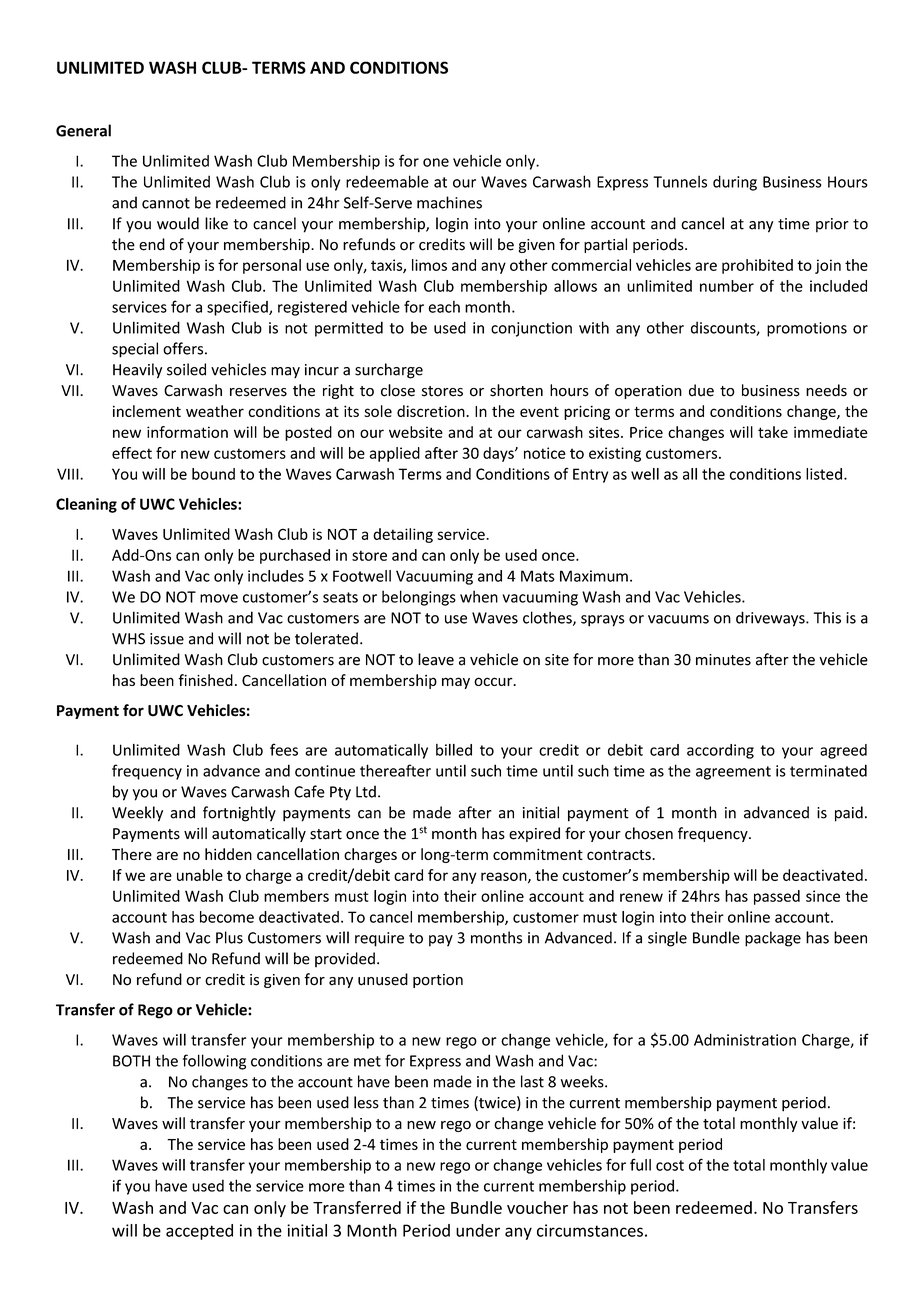 The width and height of the image is (924, 1308). Describe the element at coordinates (199, 1232) in the image. I see `accepted` at that location.
